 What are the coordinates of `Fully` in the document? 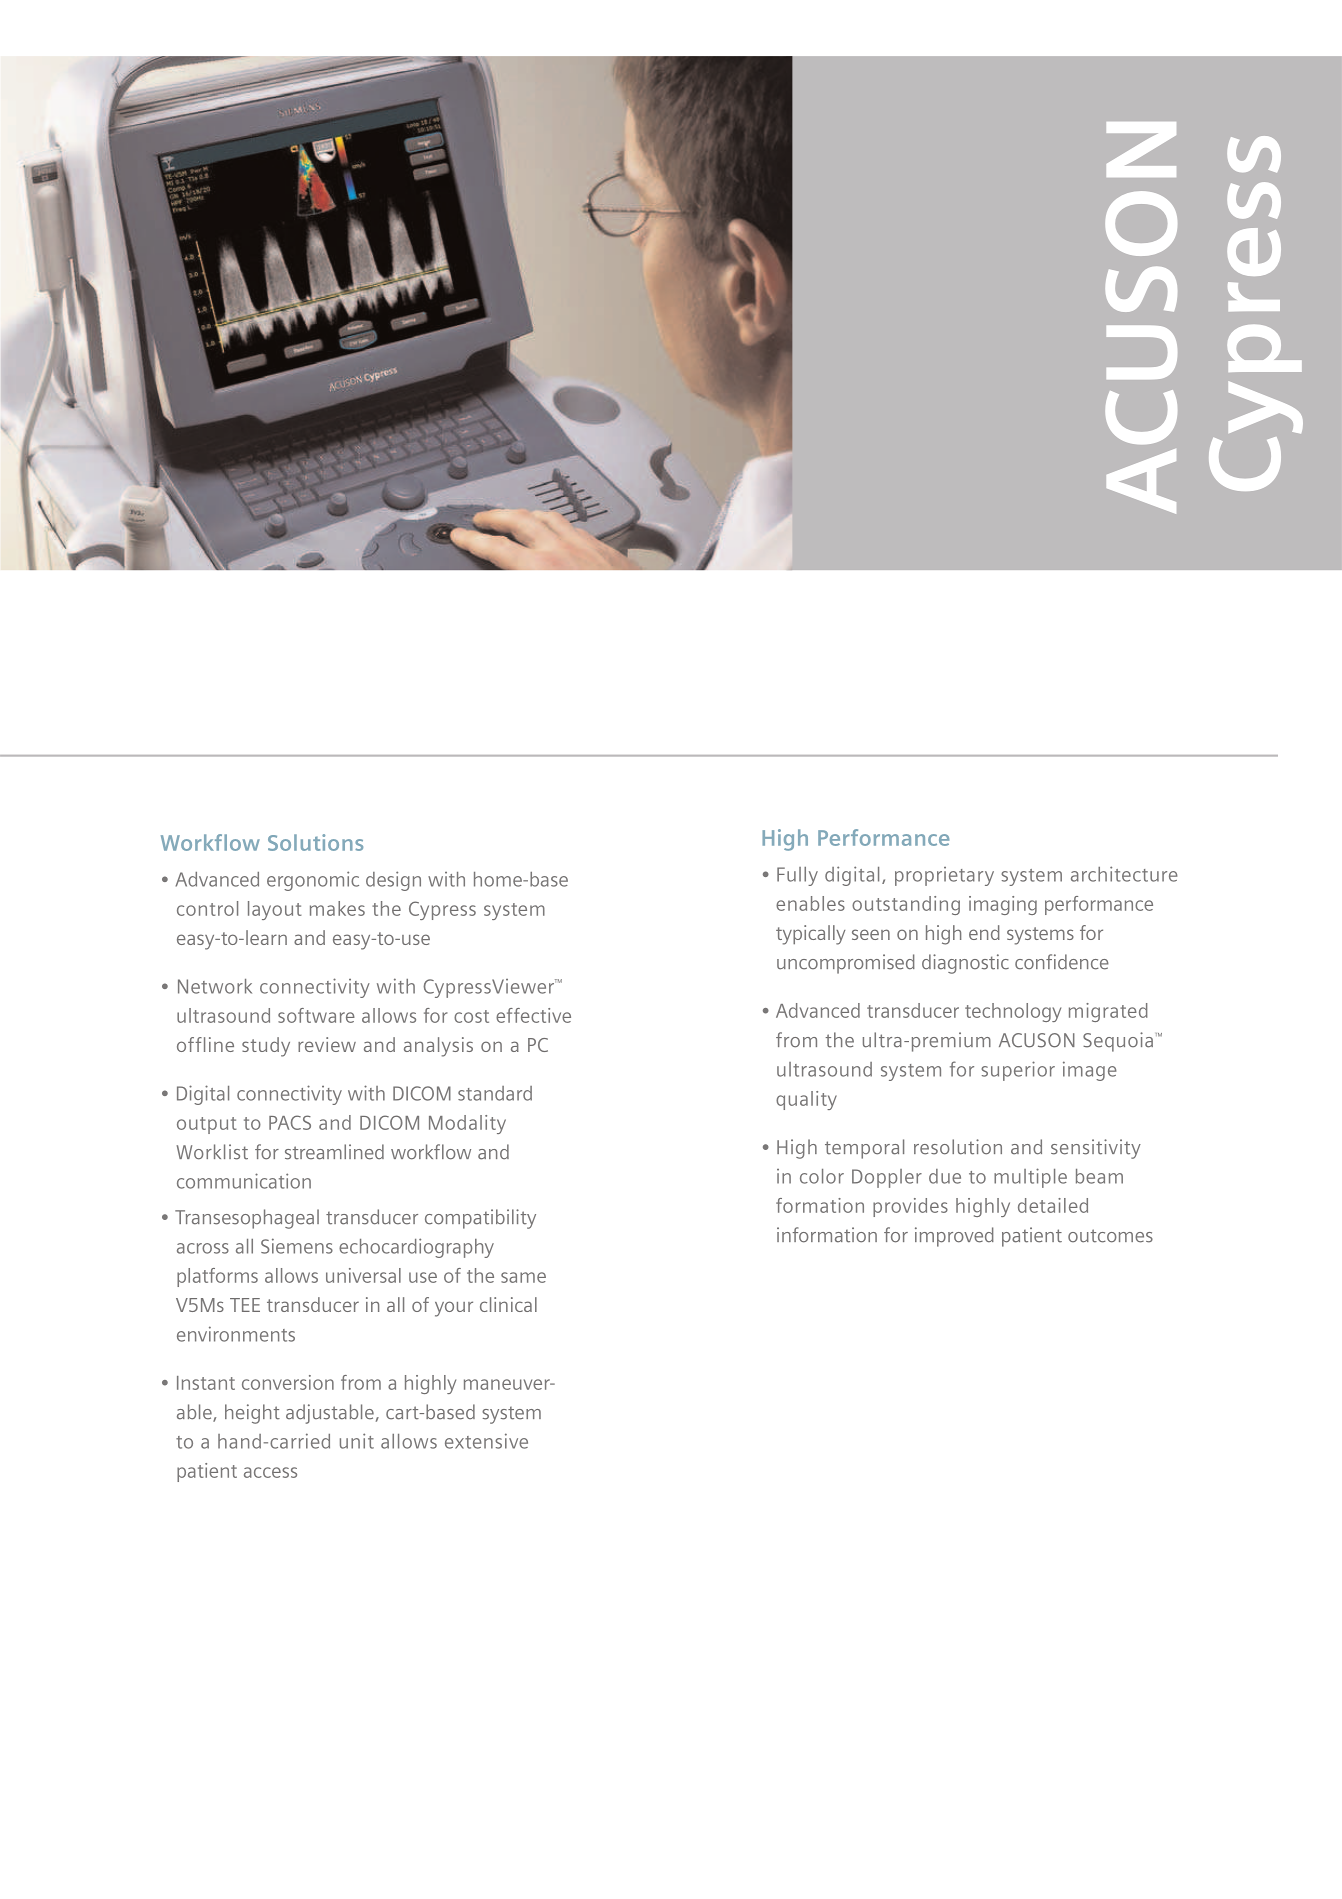 It's located at (797, 876).
